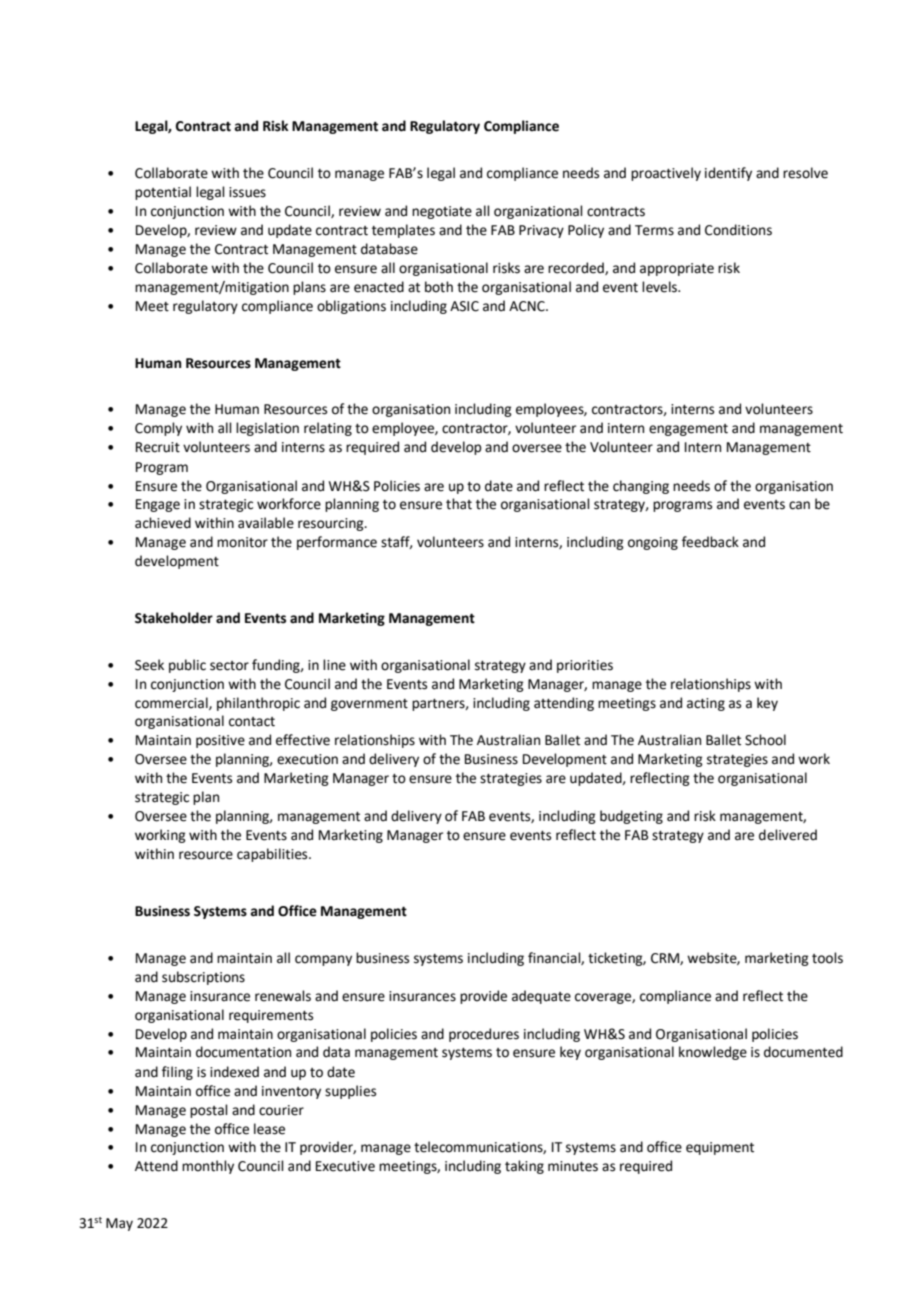 Image resolution: width=924 pixels, height=1308 pixels. Describe the element at coordinates (369, 705) in the page. I see `government` at that location.
